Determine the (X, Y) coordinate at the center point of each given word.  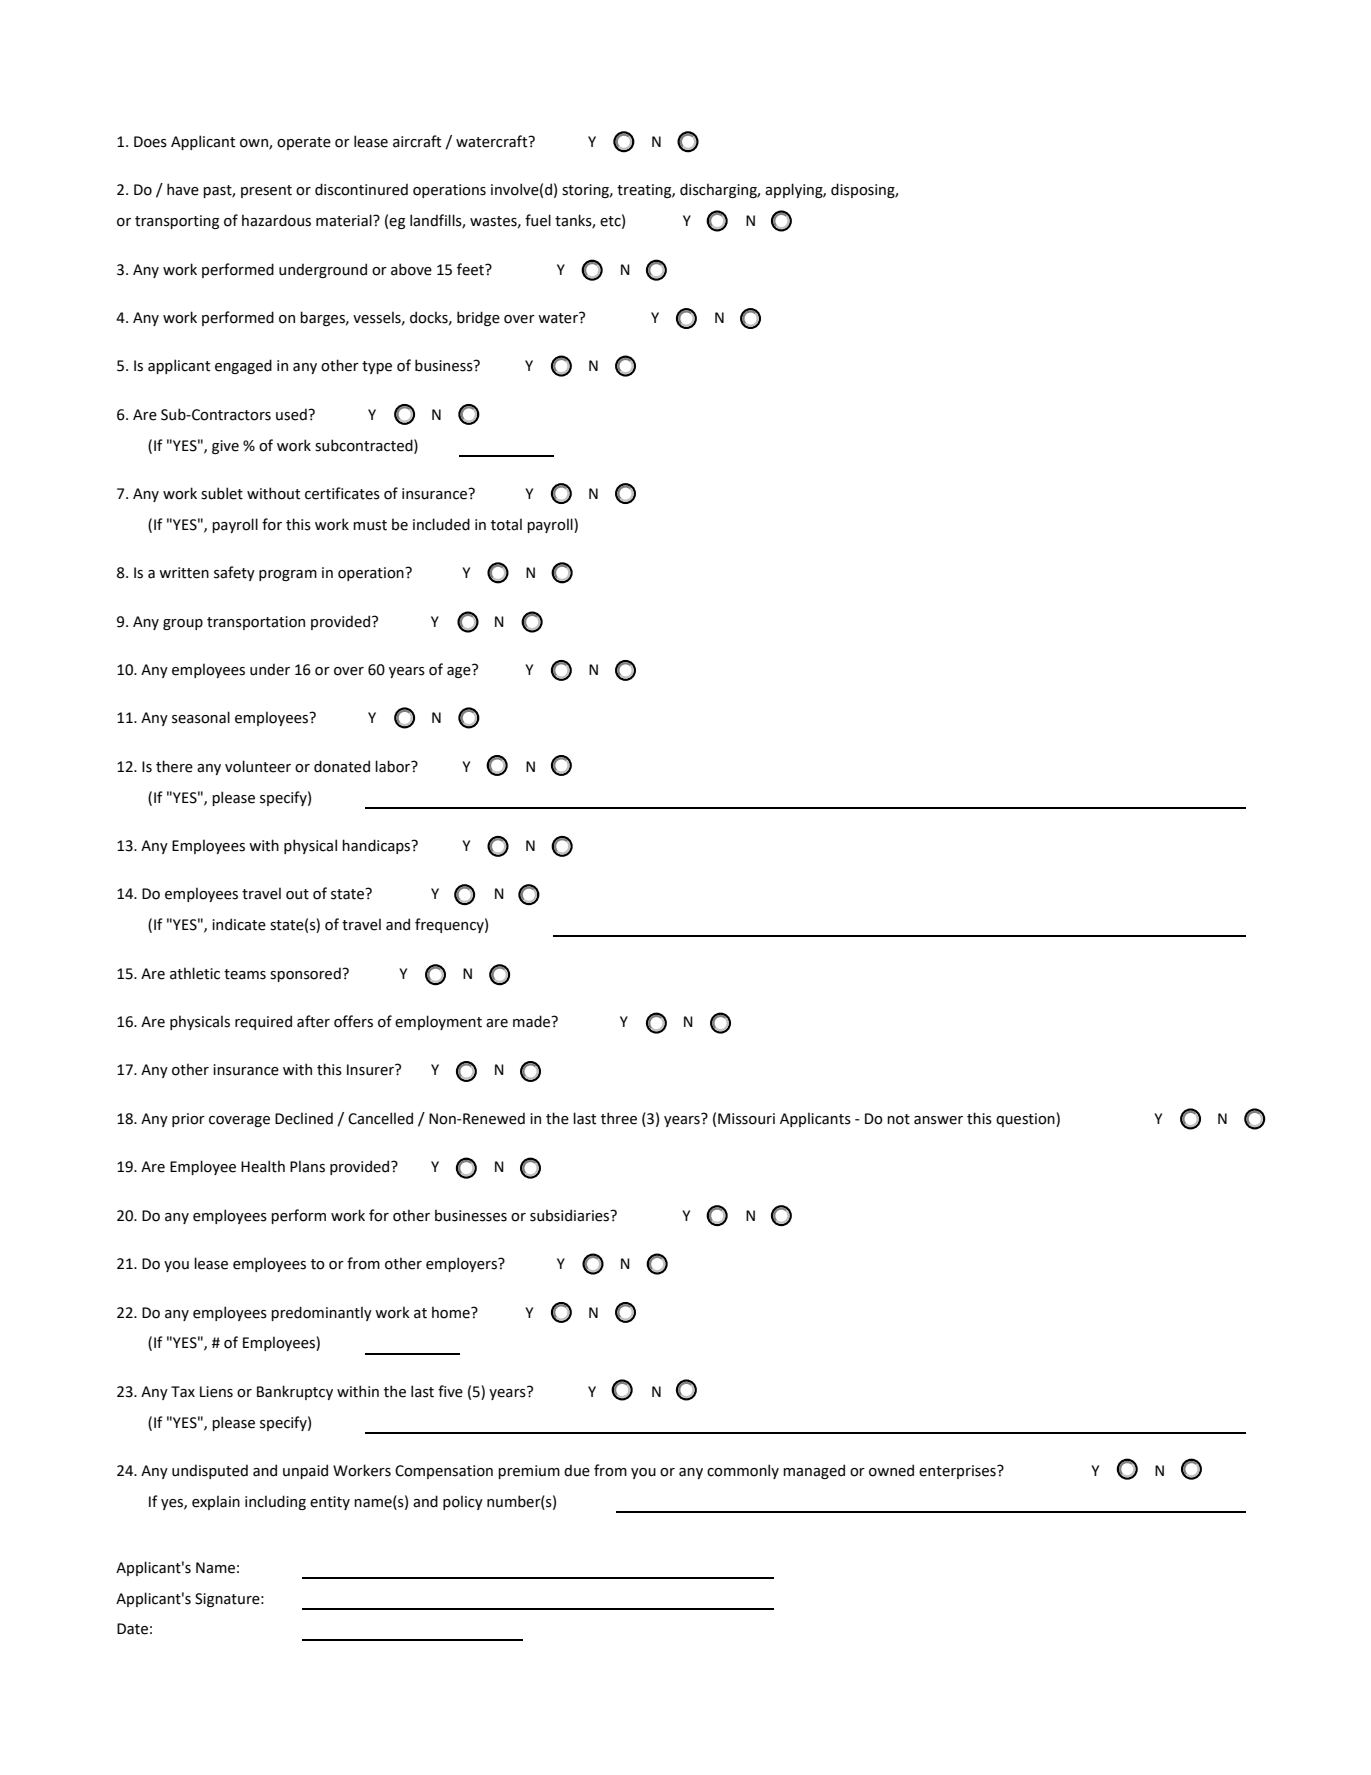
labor (394, 766)
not (898, 1119)
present (266, 191)
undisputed (210, 1471)
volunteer (258, 766)
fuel (538, 220)
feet (471, 269)
